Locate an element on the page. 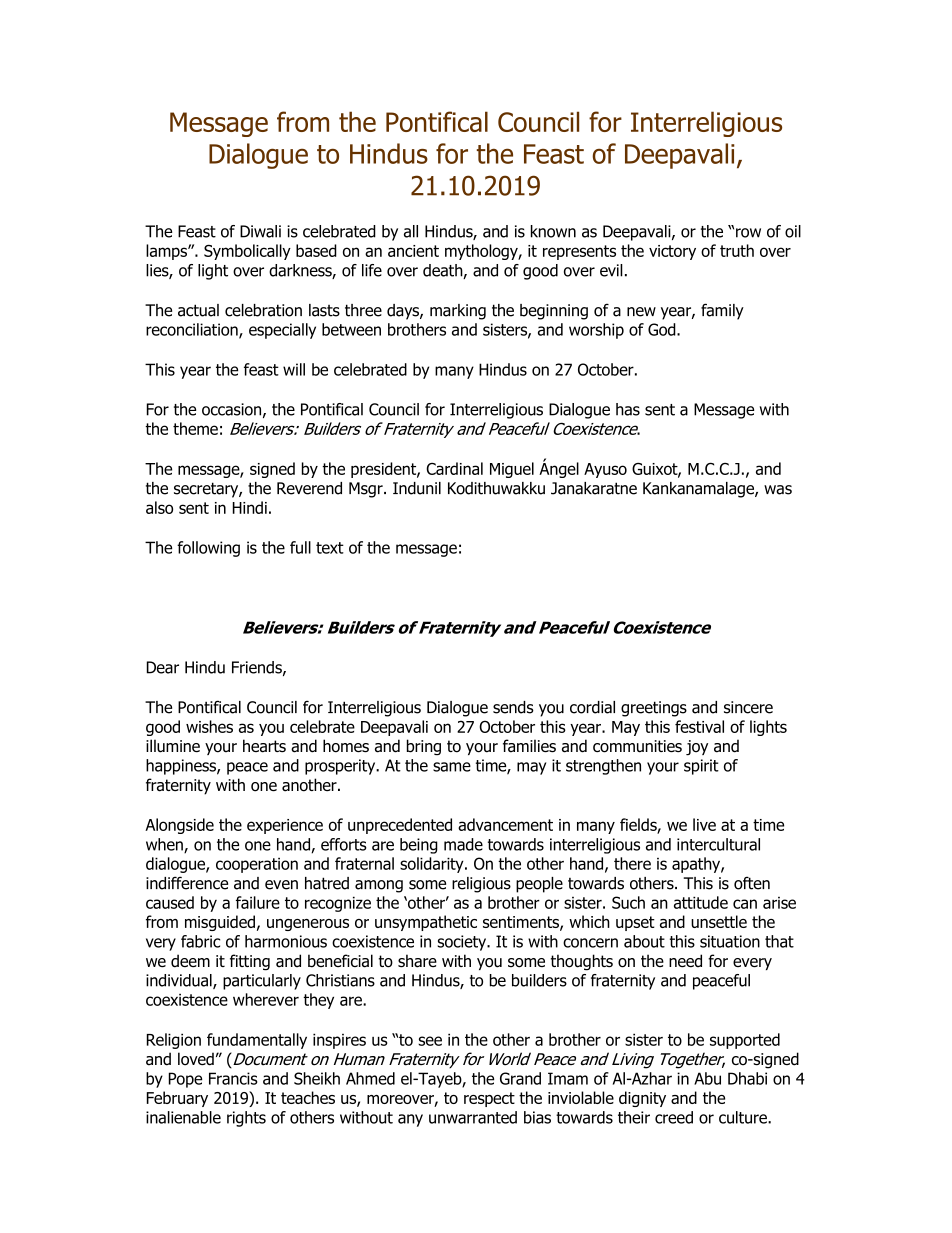 The width and height of the page is (952, 1233). Symbolically is located at coordinates (247, 252).
